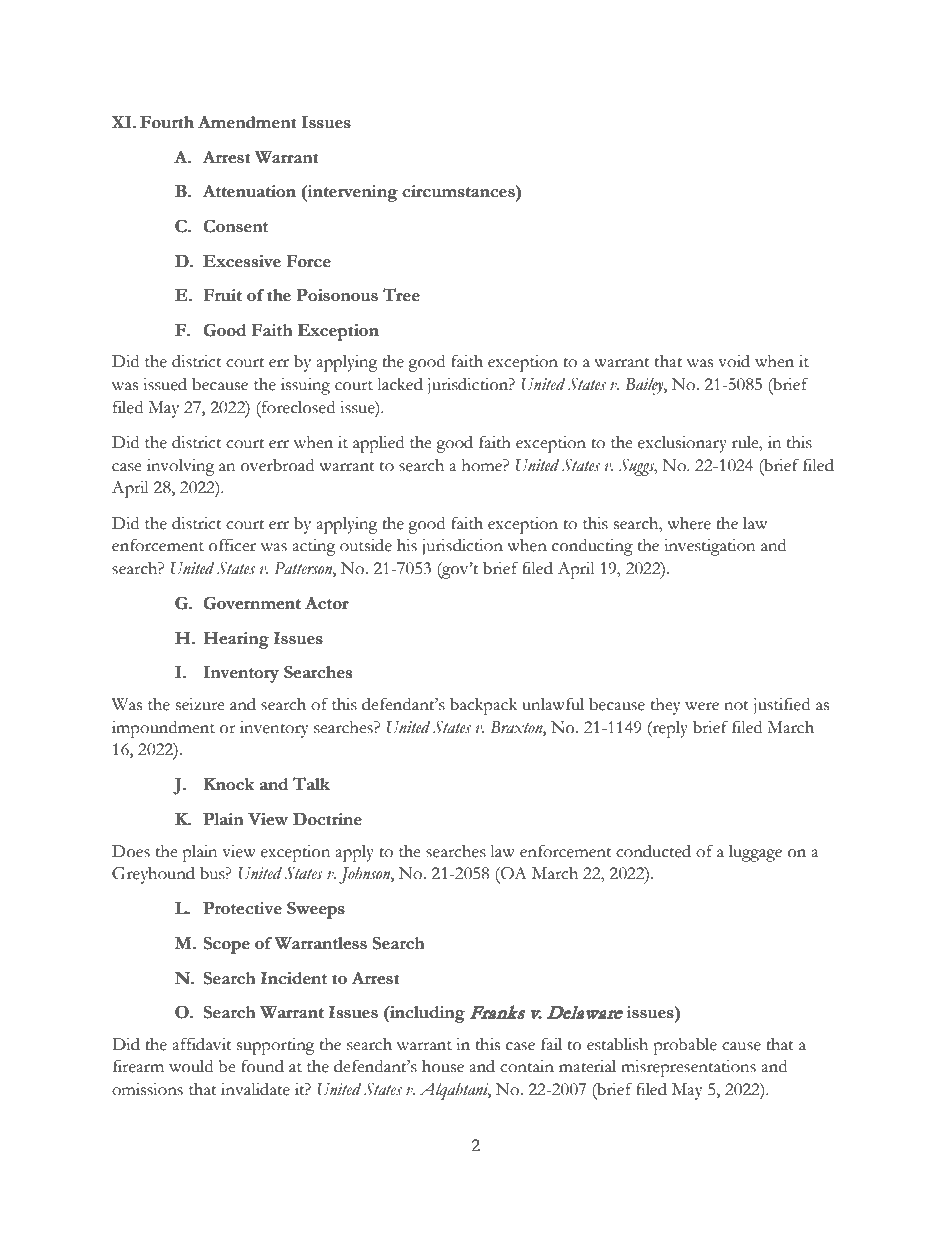 The width and height of the screenshot is (952, 1233). Describe the element at coordinates (682, 444) in the screenshot. I see `exclusionary` at that location.
